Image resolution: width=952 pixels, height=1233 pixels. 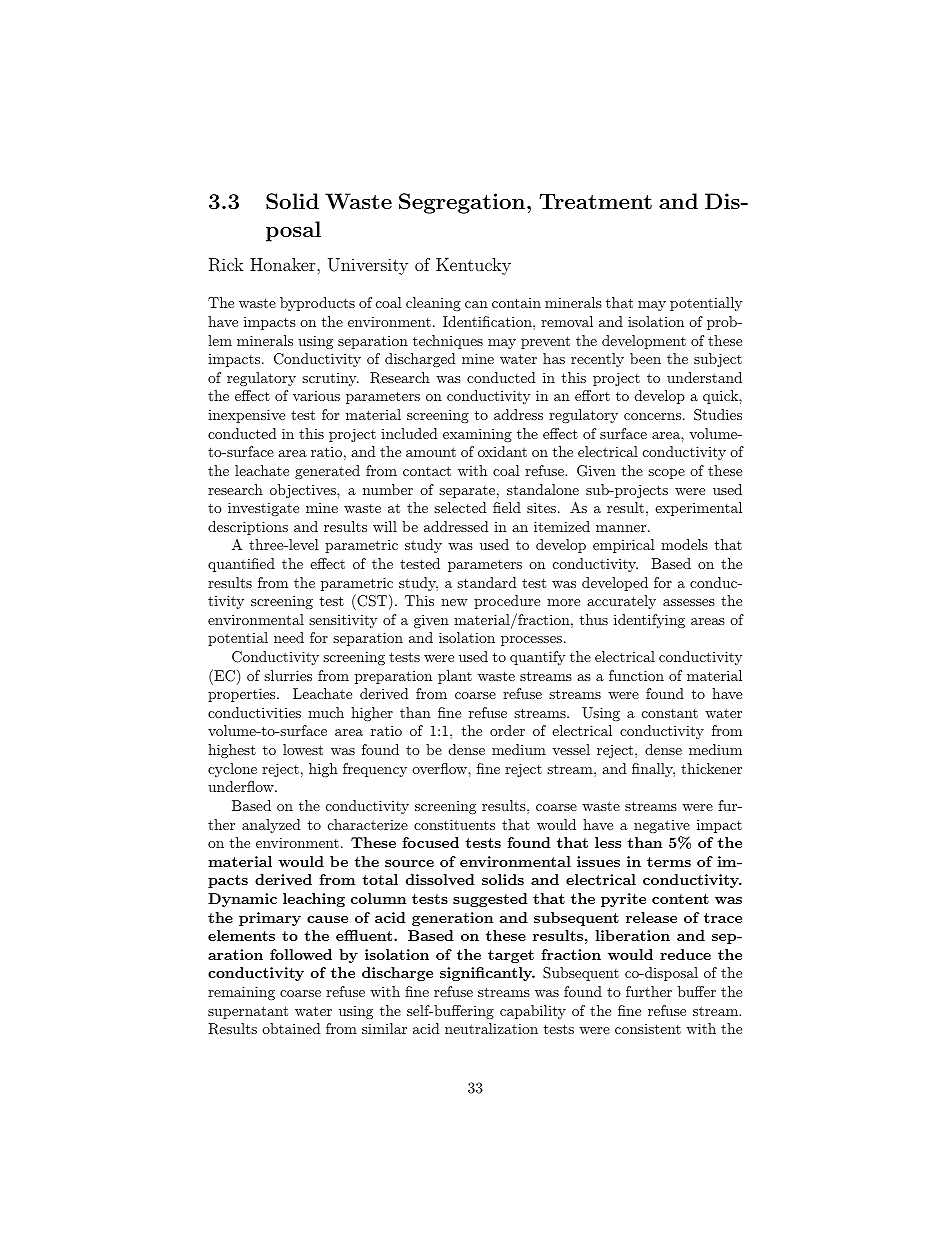 I want to click on various, so click(x=316, y=395).
